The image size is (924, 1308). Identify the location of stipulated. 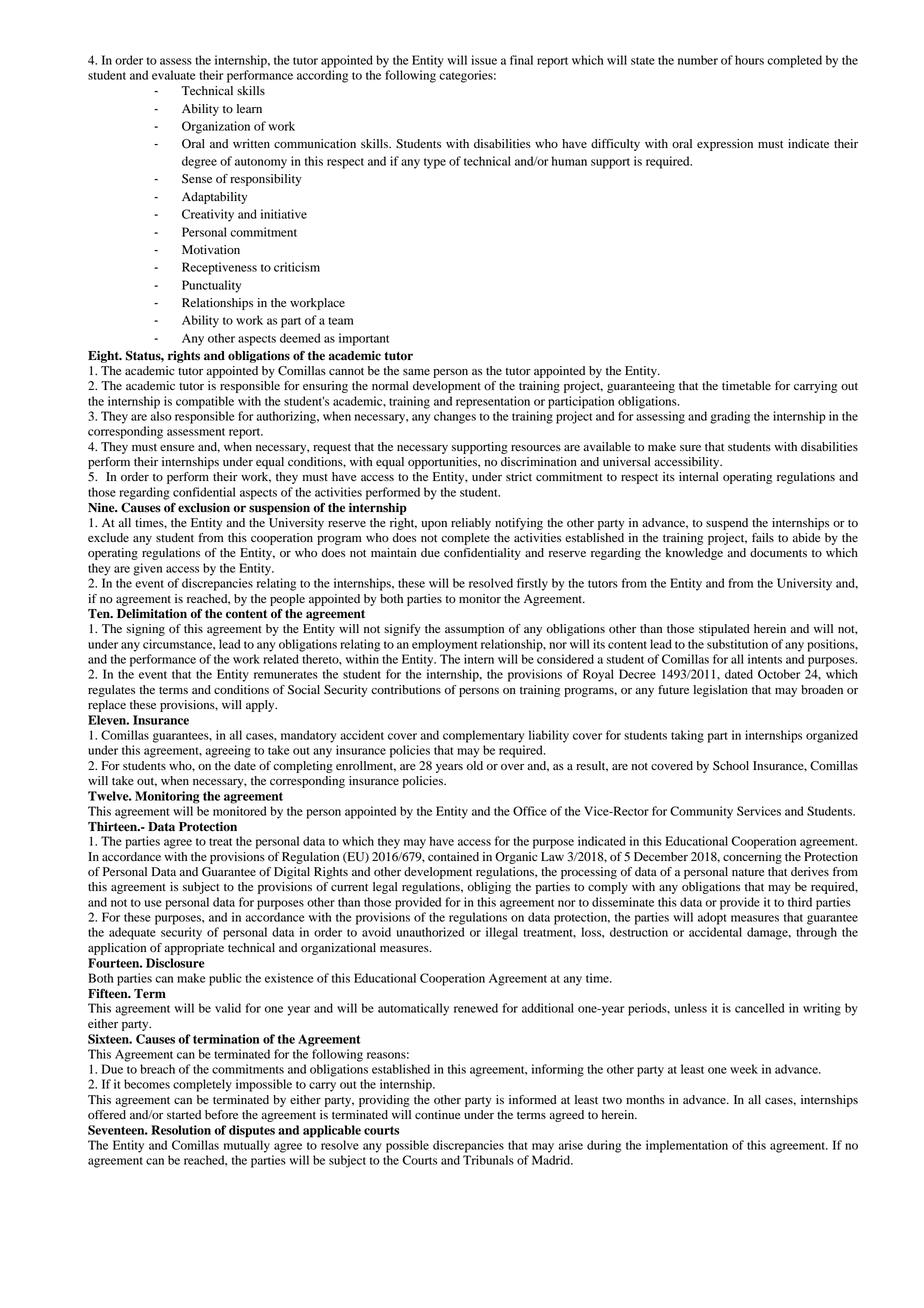
(724, 630).
